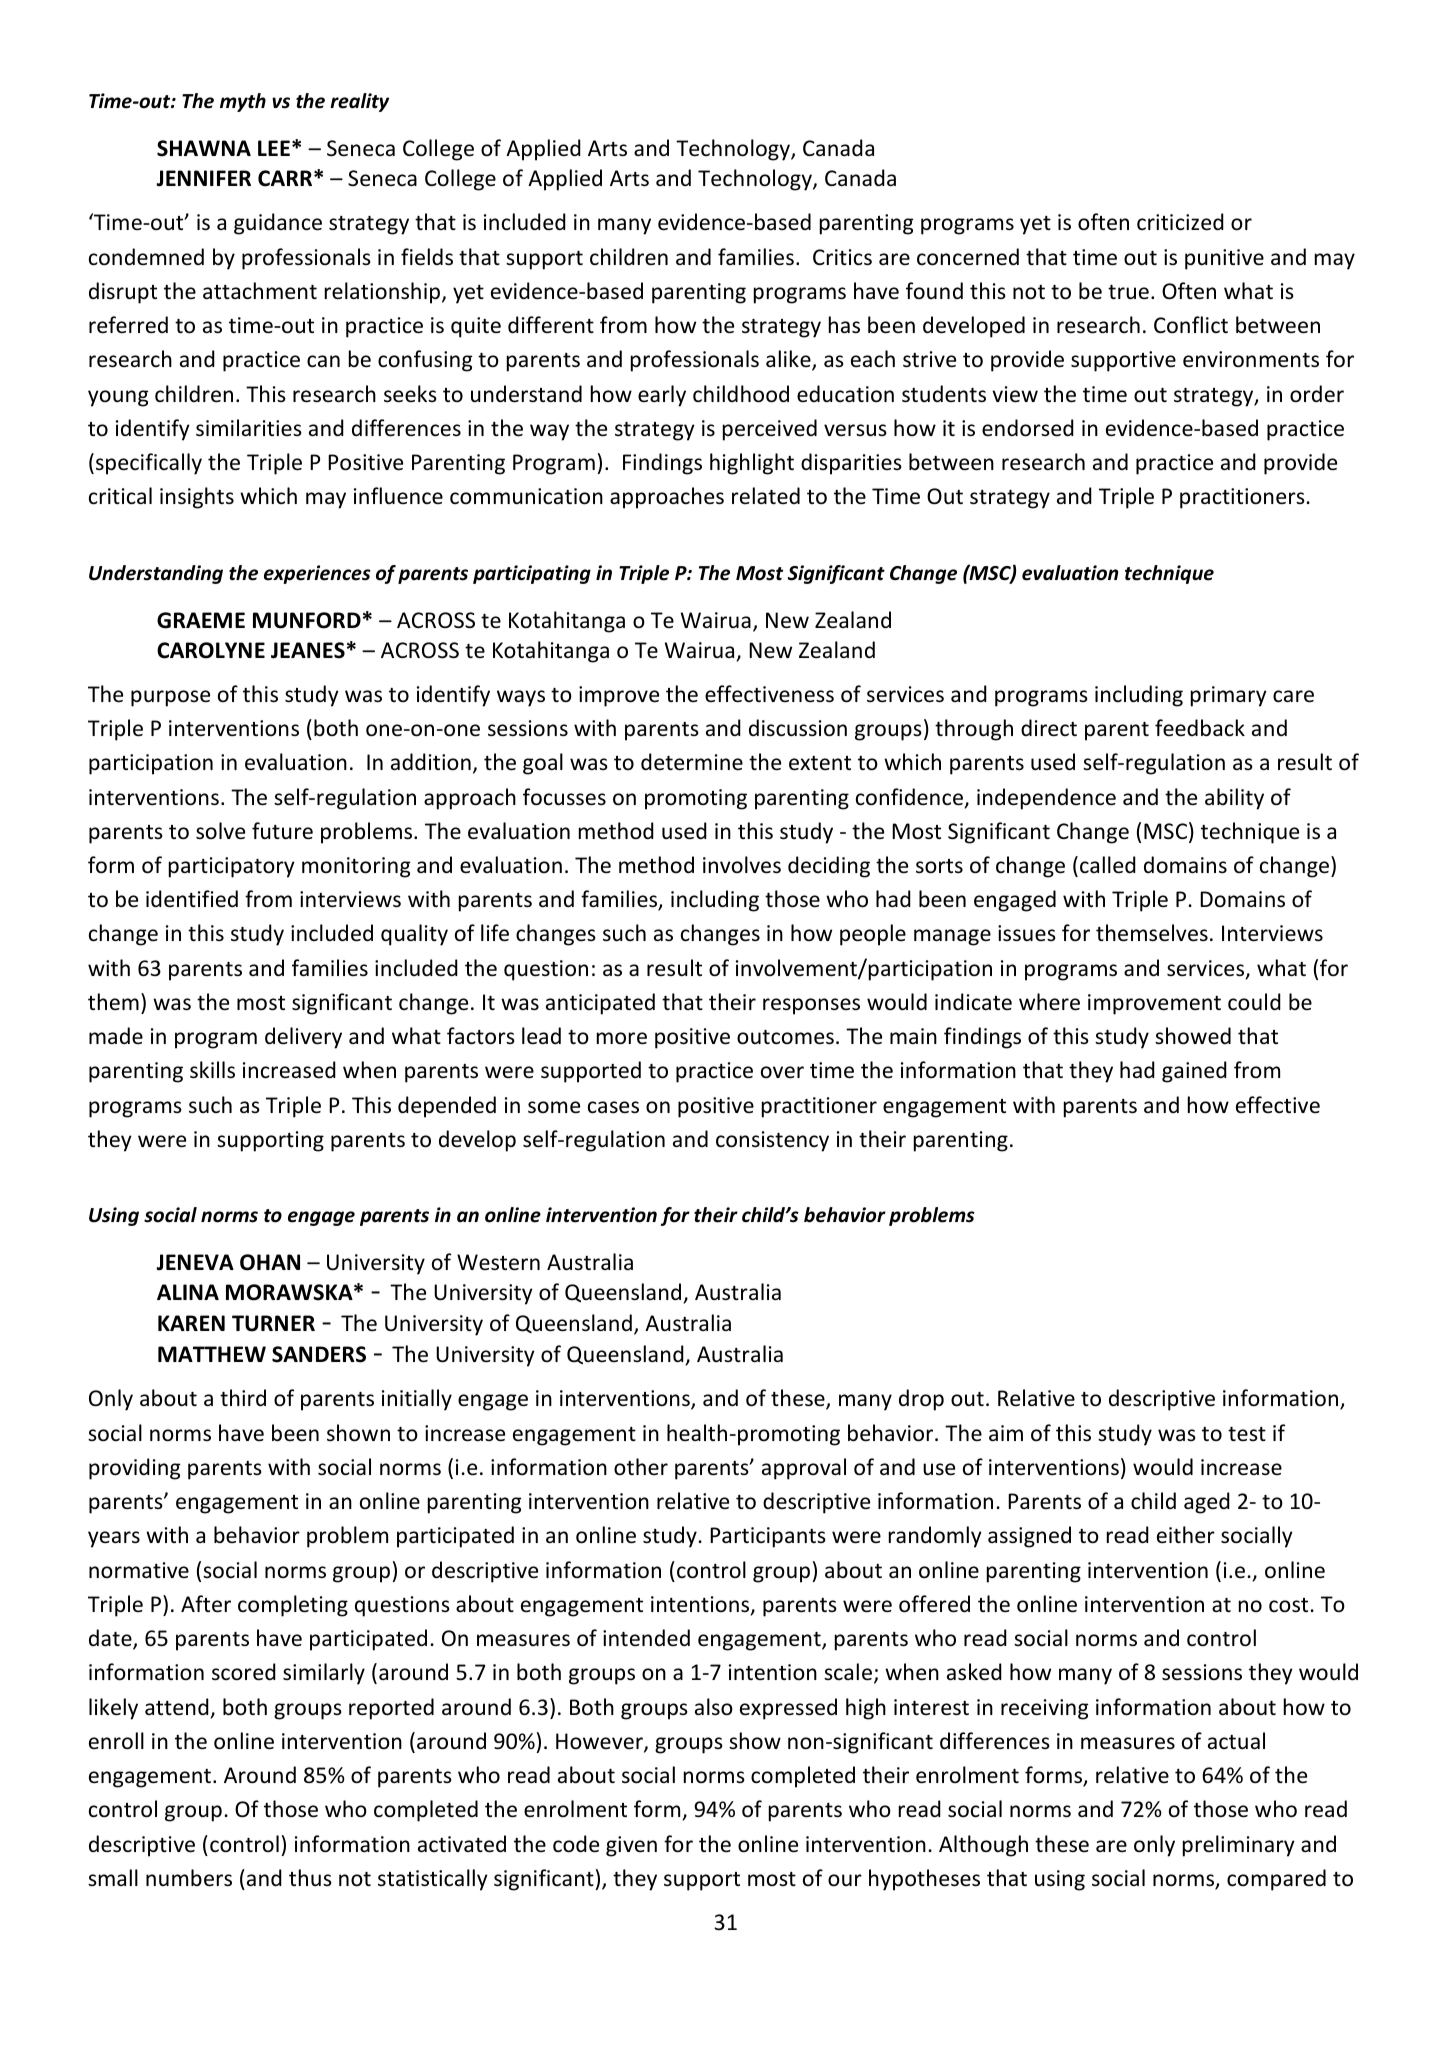 This page has height=2053, width=1452. Describe the element at coordinates (317, 574) in the page. I see `experiences` at that location.
